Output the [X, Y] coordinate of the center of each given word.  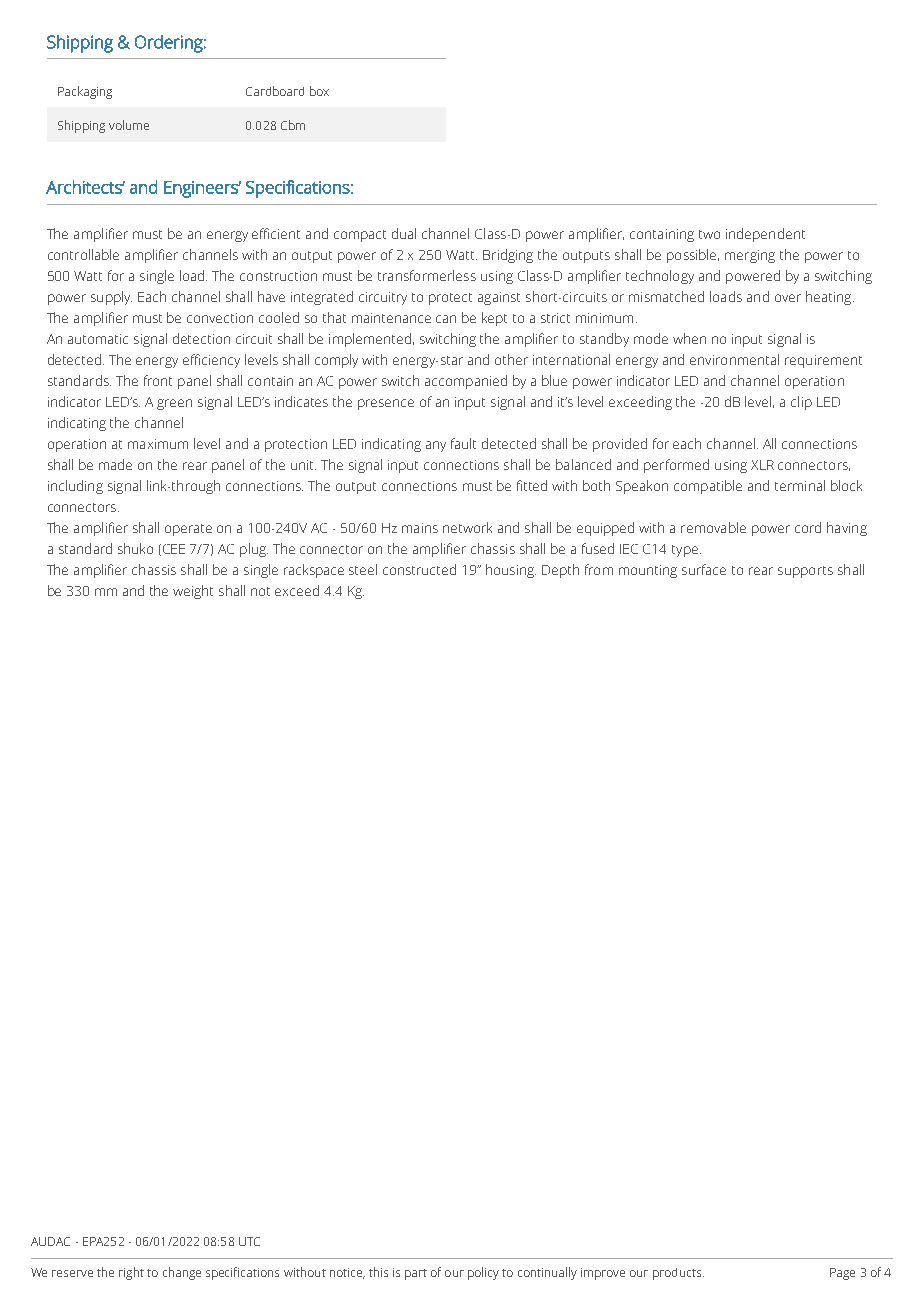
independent [765, 235]
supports [805, 572]
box [319, 91]
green [174, 404]
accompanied [466, 382]
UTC [249, 1241]
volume [129, 125]
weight [193, 592]
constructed [419, 569]
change [182, 1273]
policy [483, 1273]
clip [801, 403]
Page [842, 1274]
